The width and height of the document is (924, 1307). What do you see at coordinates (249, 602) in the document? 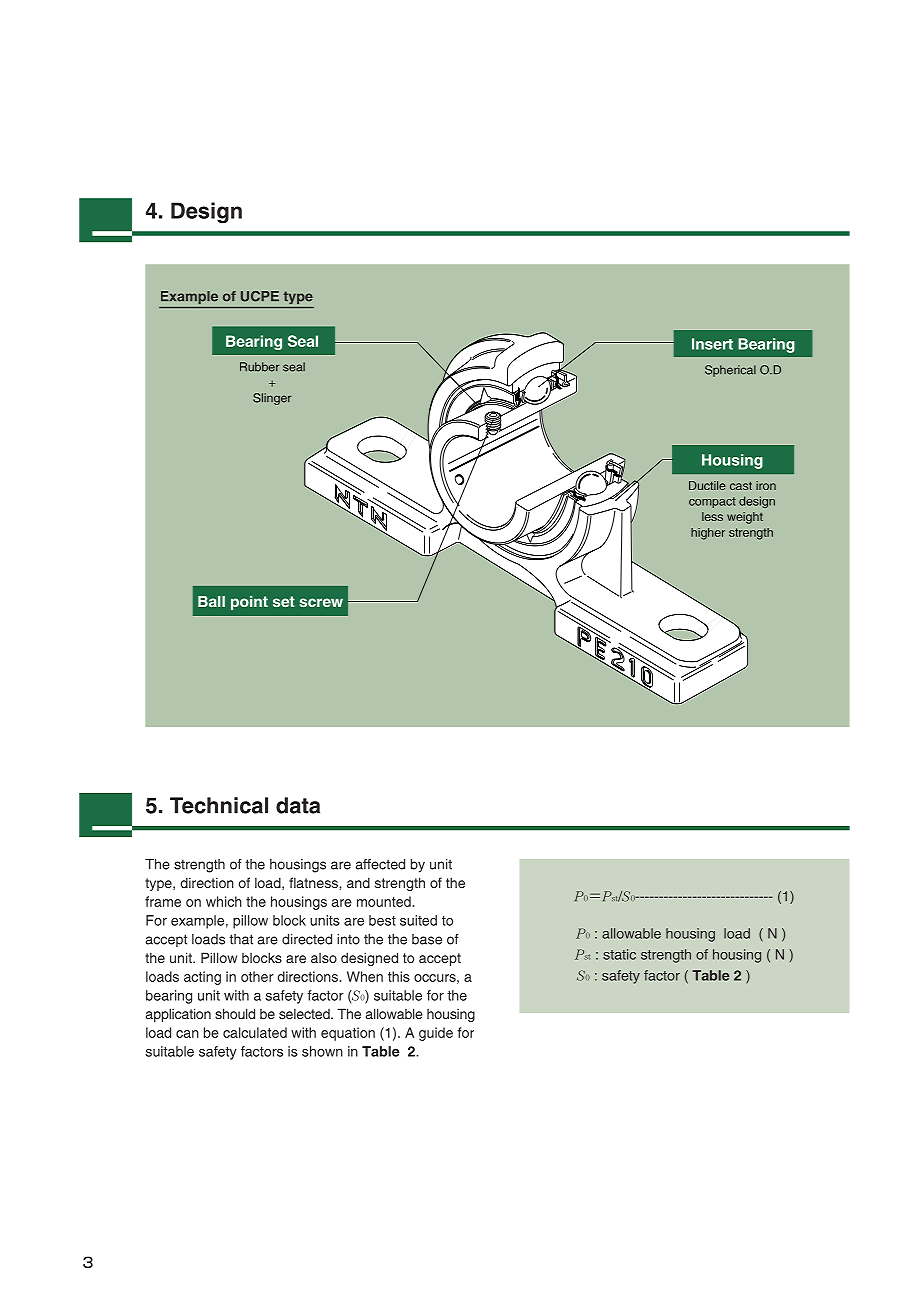
I see `point` at bounding box center [249, 602].
